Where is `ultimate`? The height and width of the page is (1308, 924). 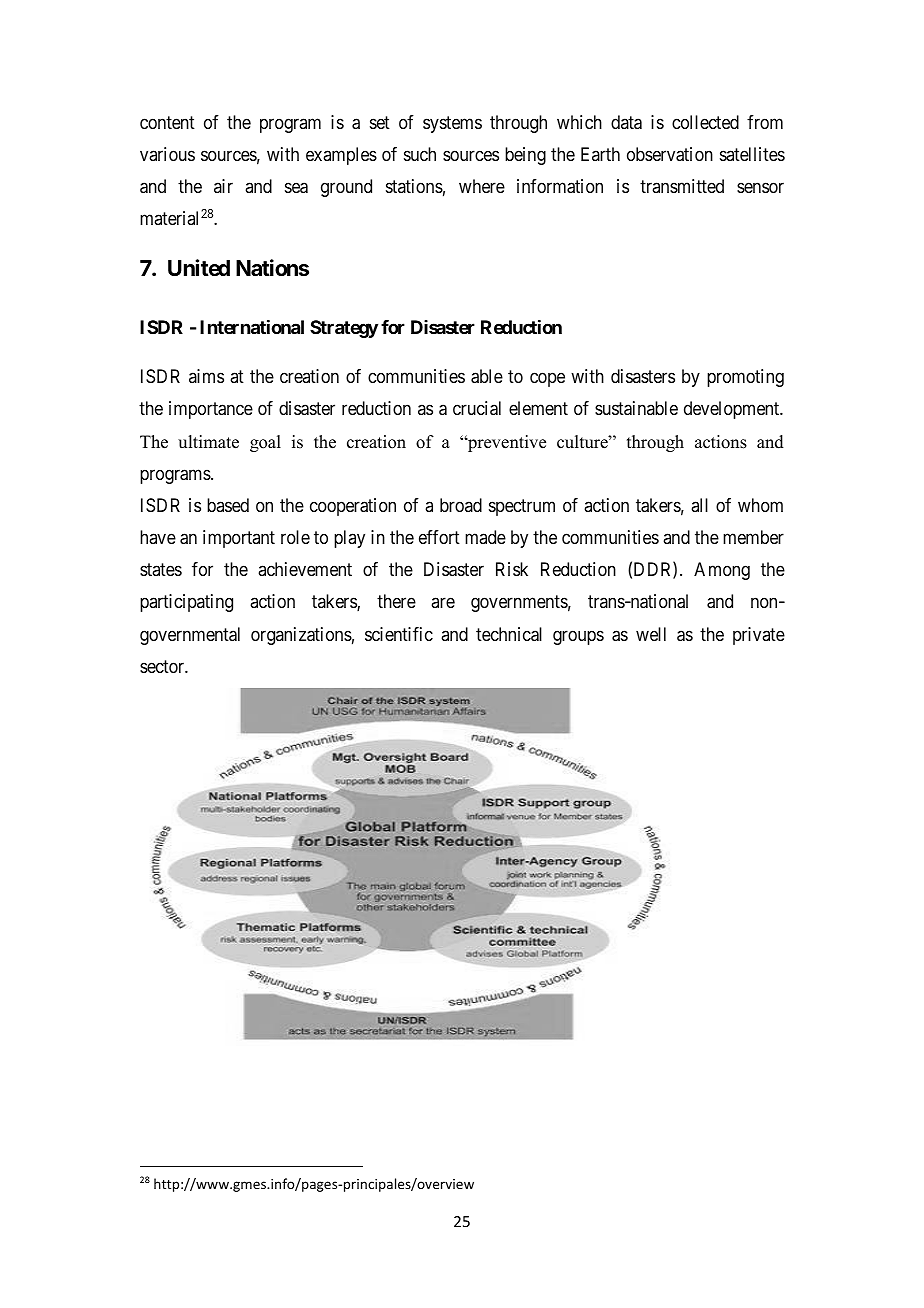
ultimate is located at coordinates (208, 442).
